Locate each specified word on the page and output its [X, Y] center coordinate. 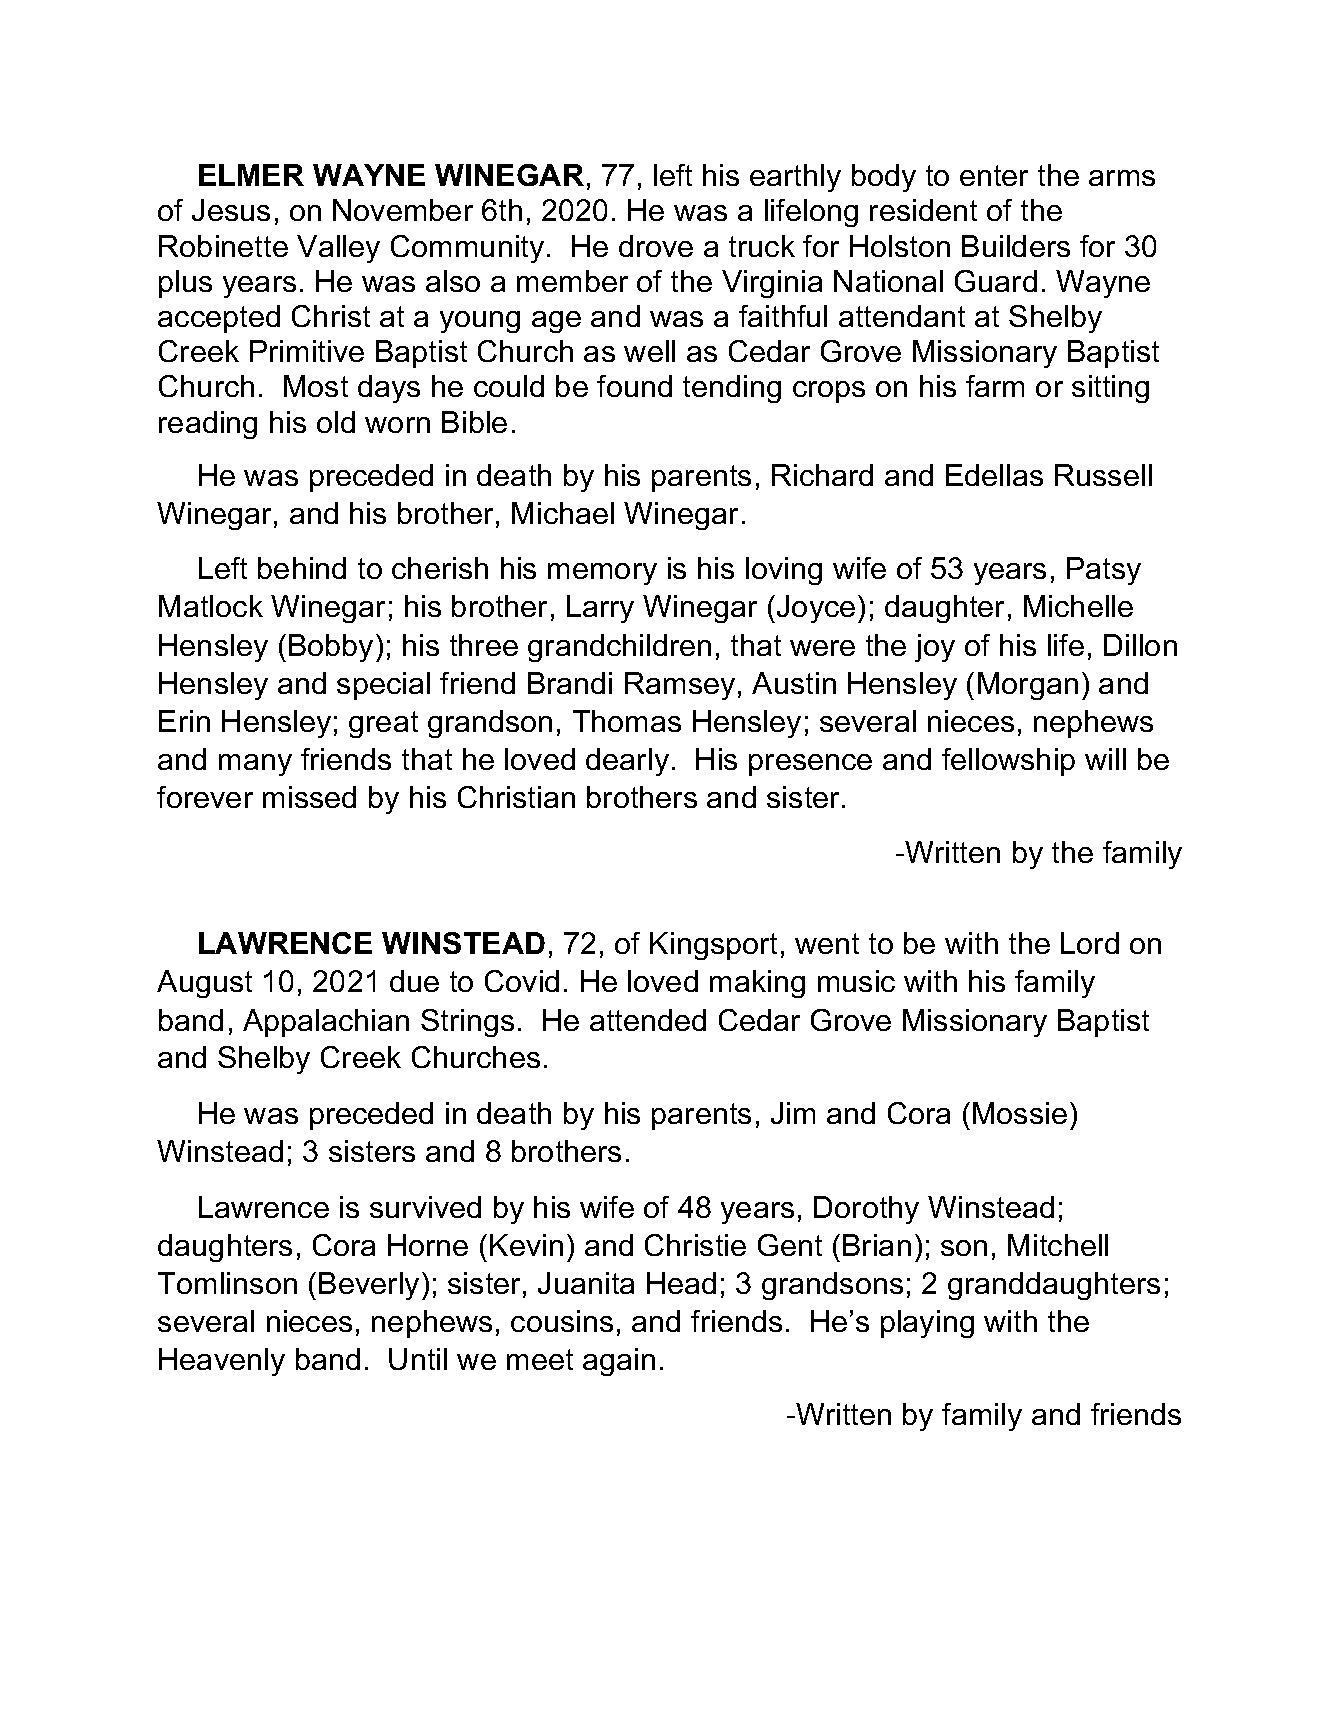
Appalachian [326, 1023]
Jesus [231, 210]
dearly [627, 762]
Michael [563, 513]
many [255, 765]
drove [656, 246]
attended [648, 1020]
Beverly [369, 1286]
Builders [1016, 246]
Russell [1103, 475]
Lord [1090, 943]
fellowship [1008, 762]
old [336, 422]
